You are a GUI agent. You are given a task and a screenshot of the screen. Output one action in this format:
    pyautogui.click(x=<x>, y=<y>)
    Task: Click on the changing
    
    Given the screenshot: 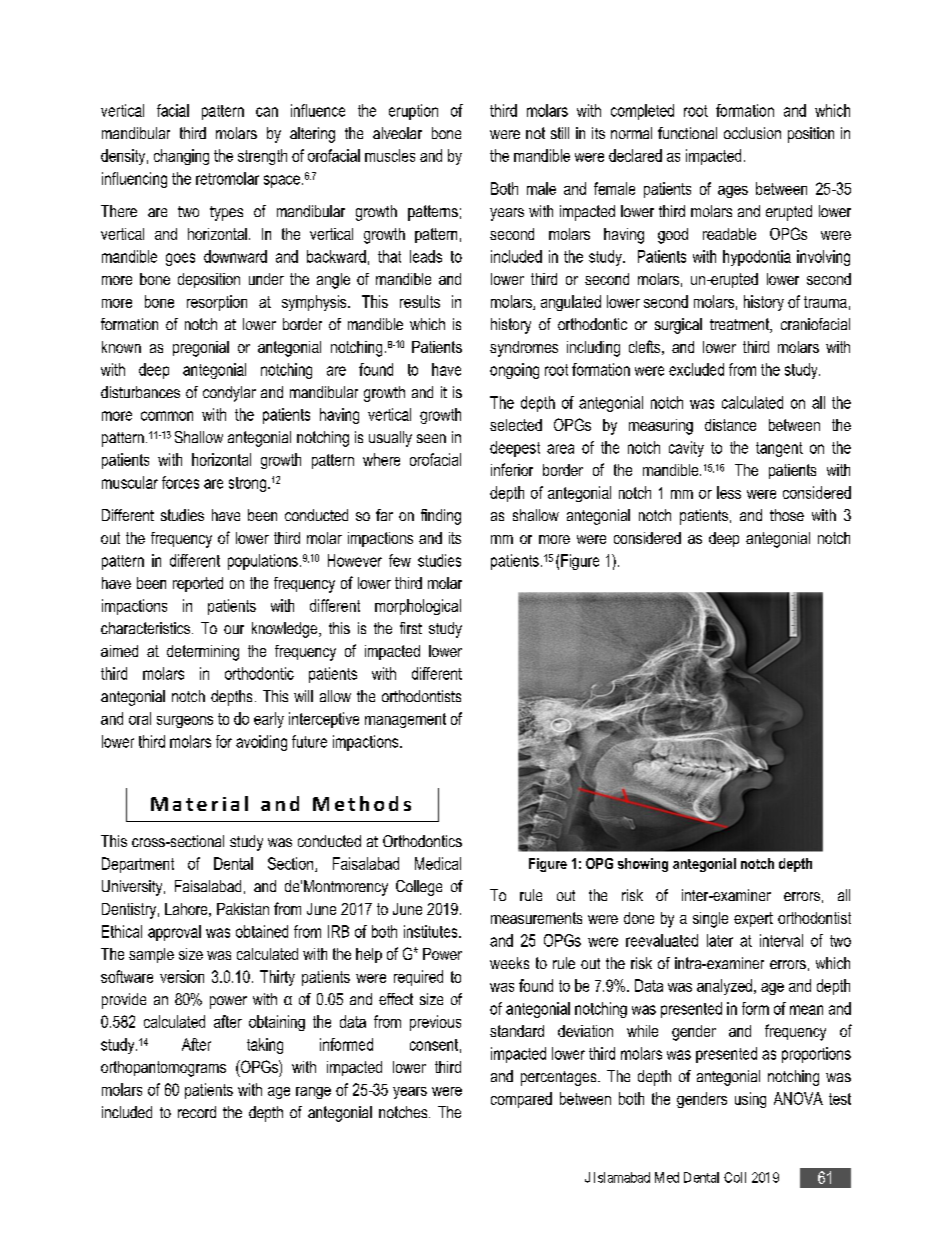 What is the action you would take?
    pyautogui.click(x=181, y=157)
